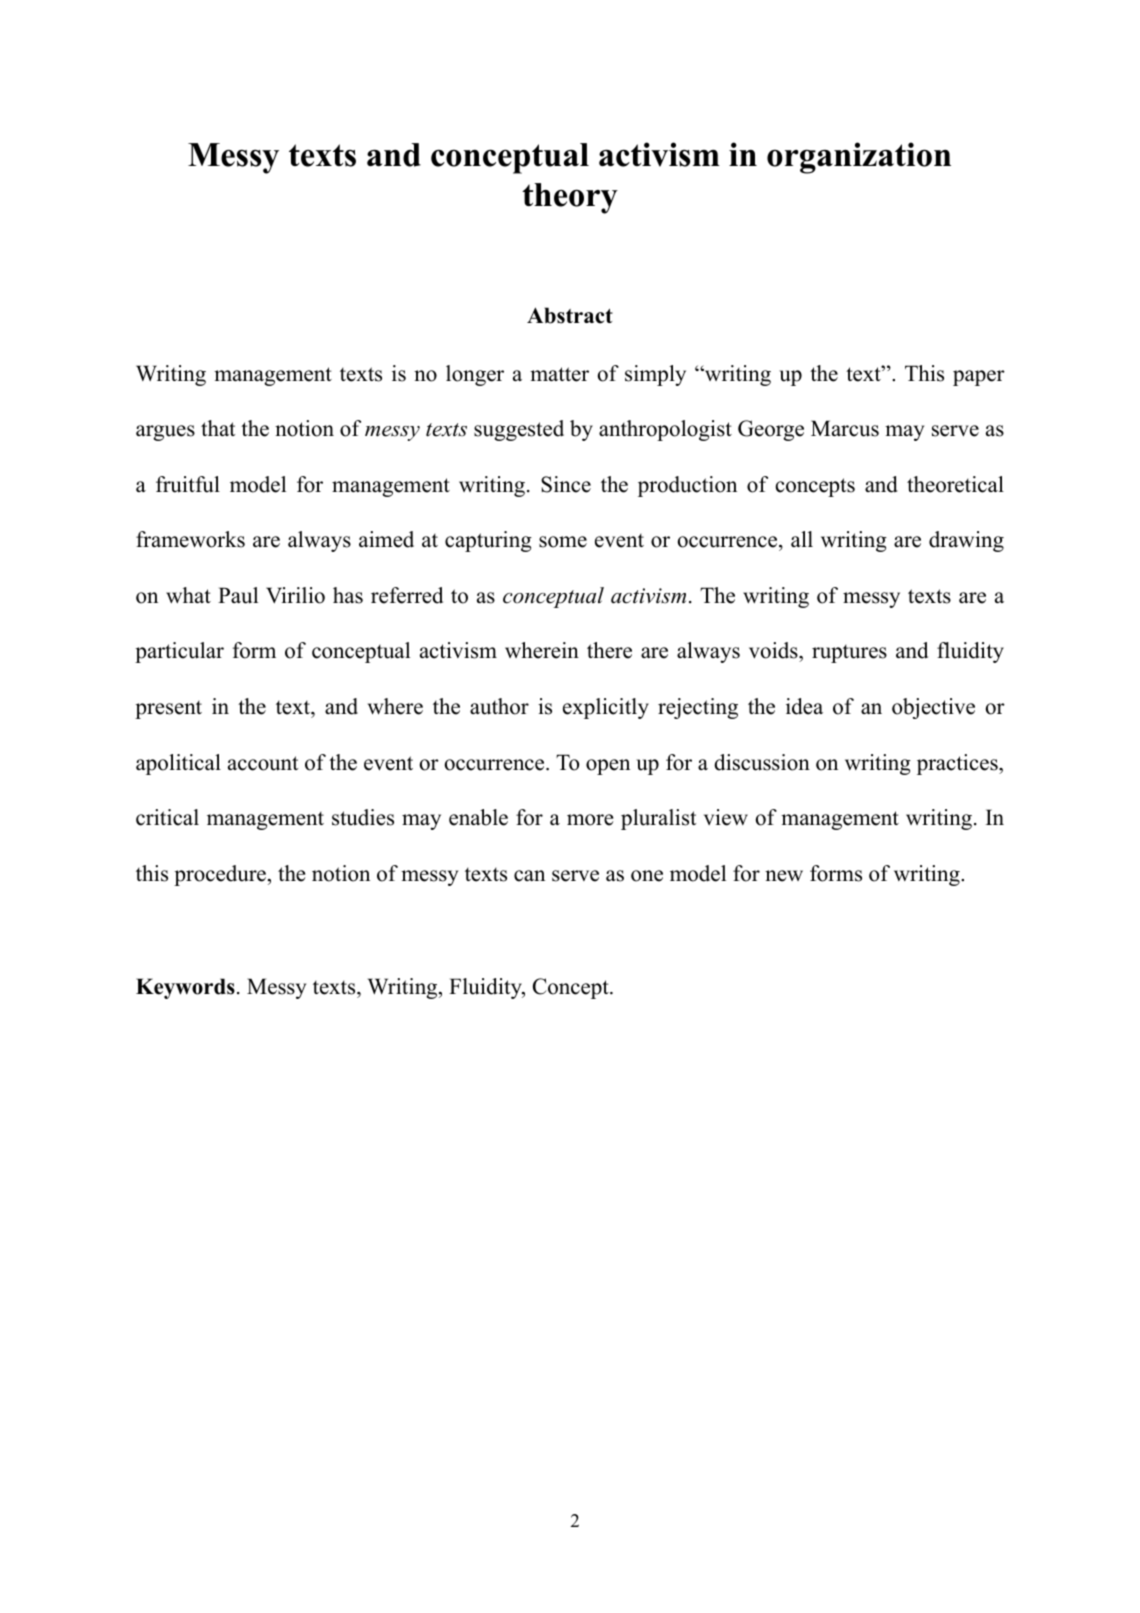  Describe the element at coordinates (606, 708) in the screenshot. I see `explicitly` at that location.
